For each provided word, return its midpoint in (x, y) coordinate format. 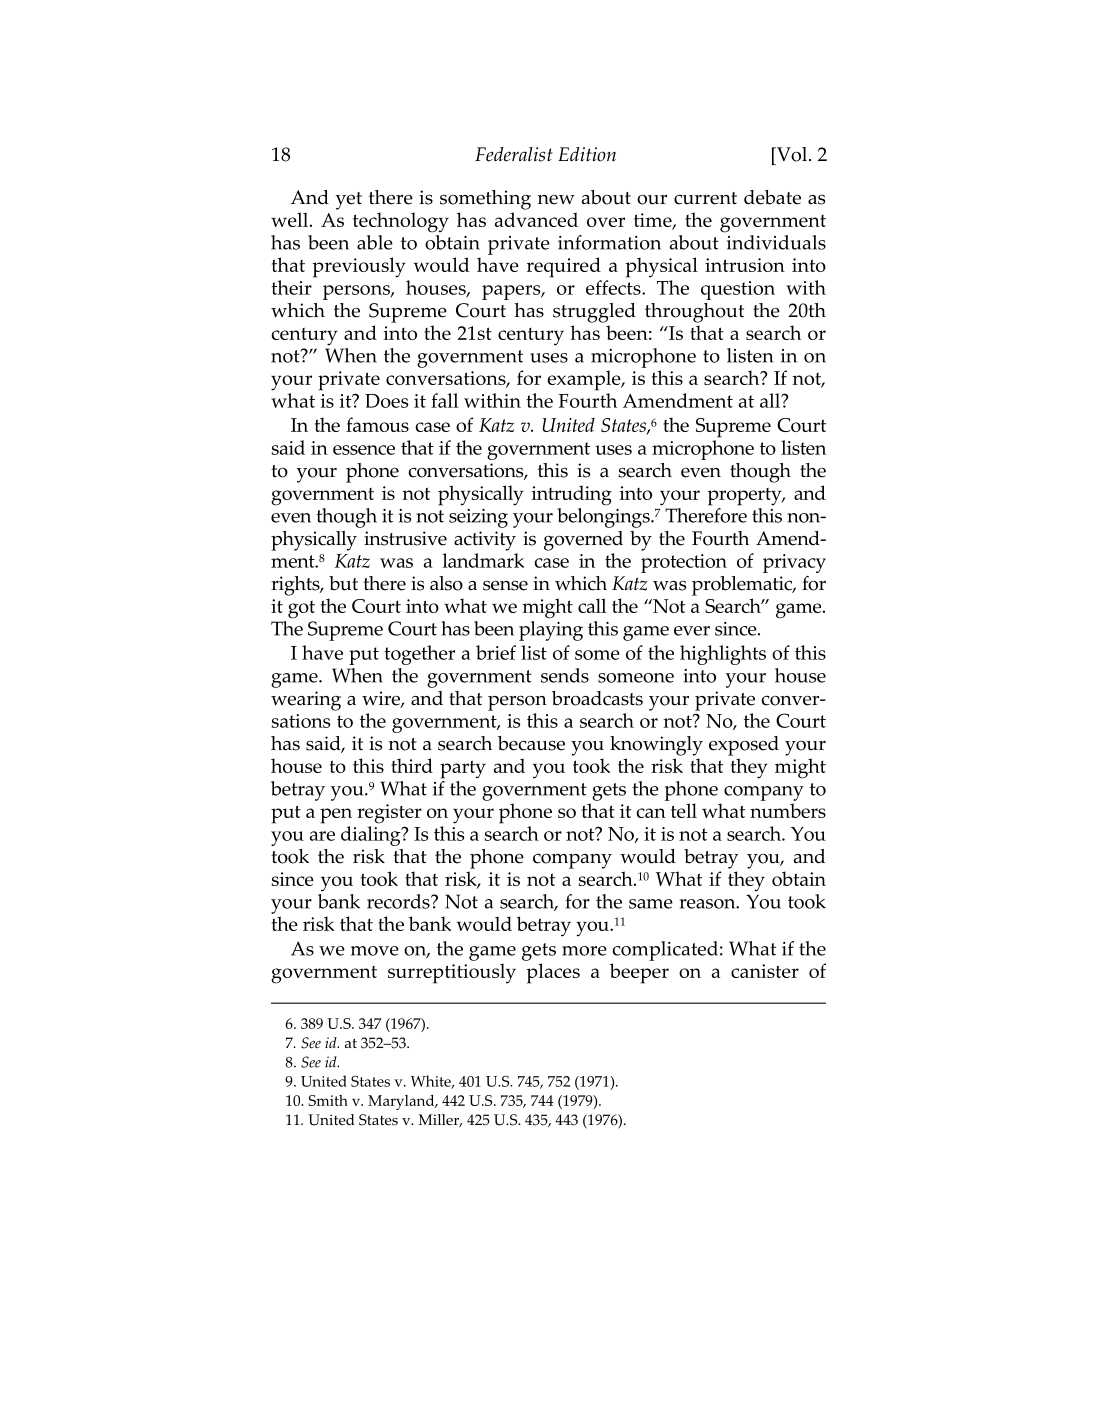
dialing (372, 836)
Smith (328, 1100)
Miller (440, 1120)
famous (377, 424)
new (556, 200)
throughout (694, 313)
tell (684, 810)
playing (551, 631)
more (584, 951)
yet (349, 201)
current (705, 198)
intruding (571, 495)
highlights (723, 655)
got (301, 610)
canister (765, 971)
